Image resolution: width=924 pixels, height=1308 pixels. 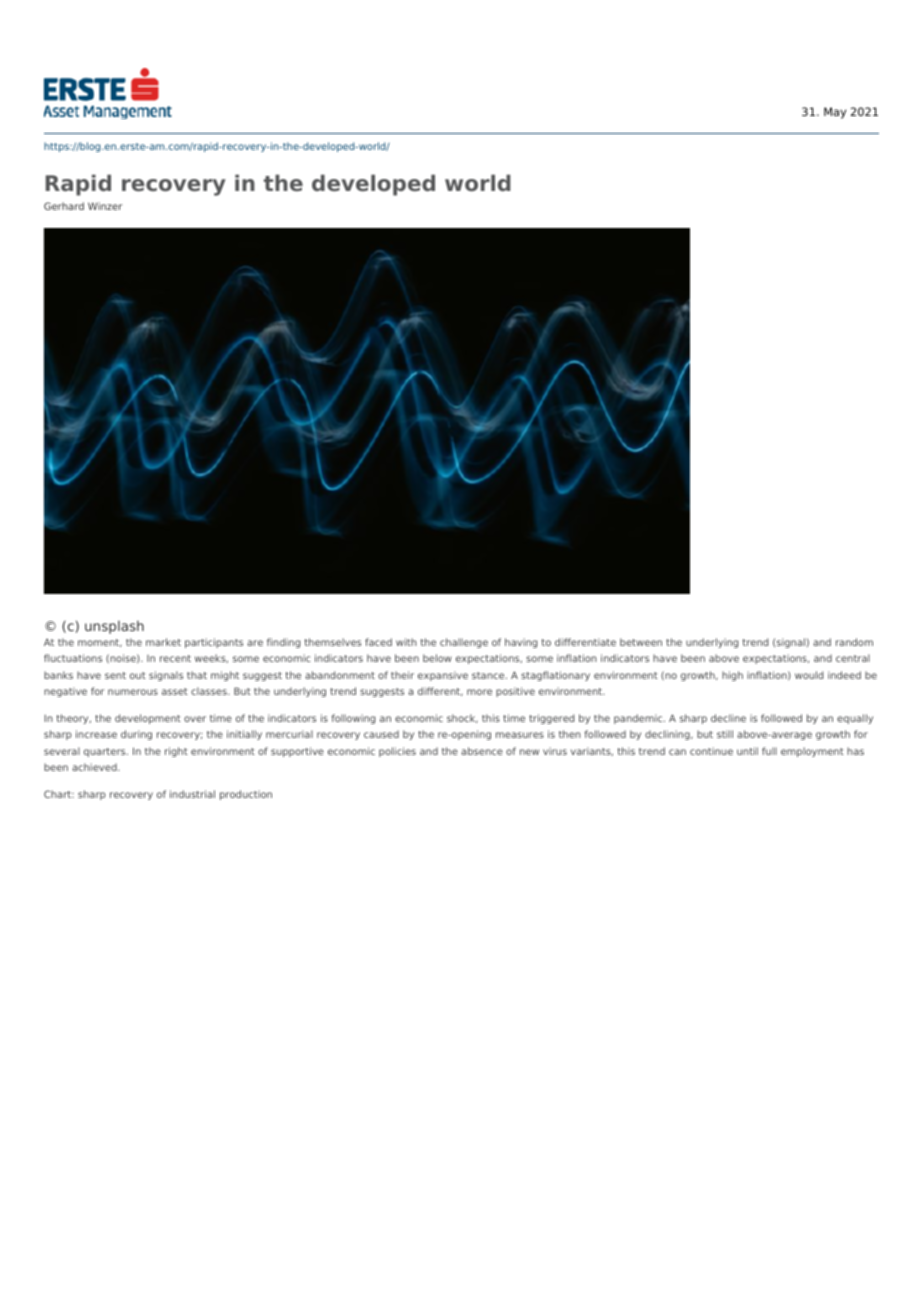 I want to click on high, so click(x=732, y=676).
